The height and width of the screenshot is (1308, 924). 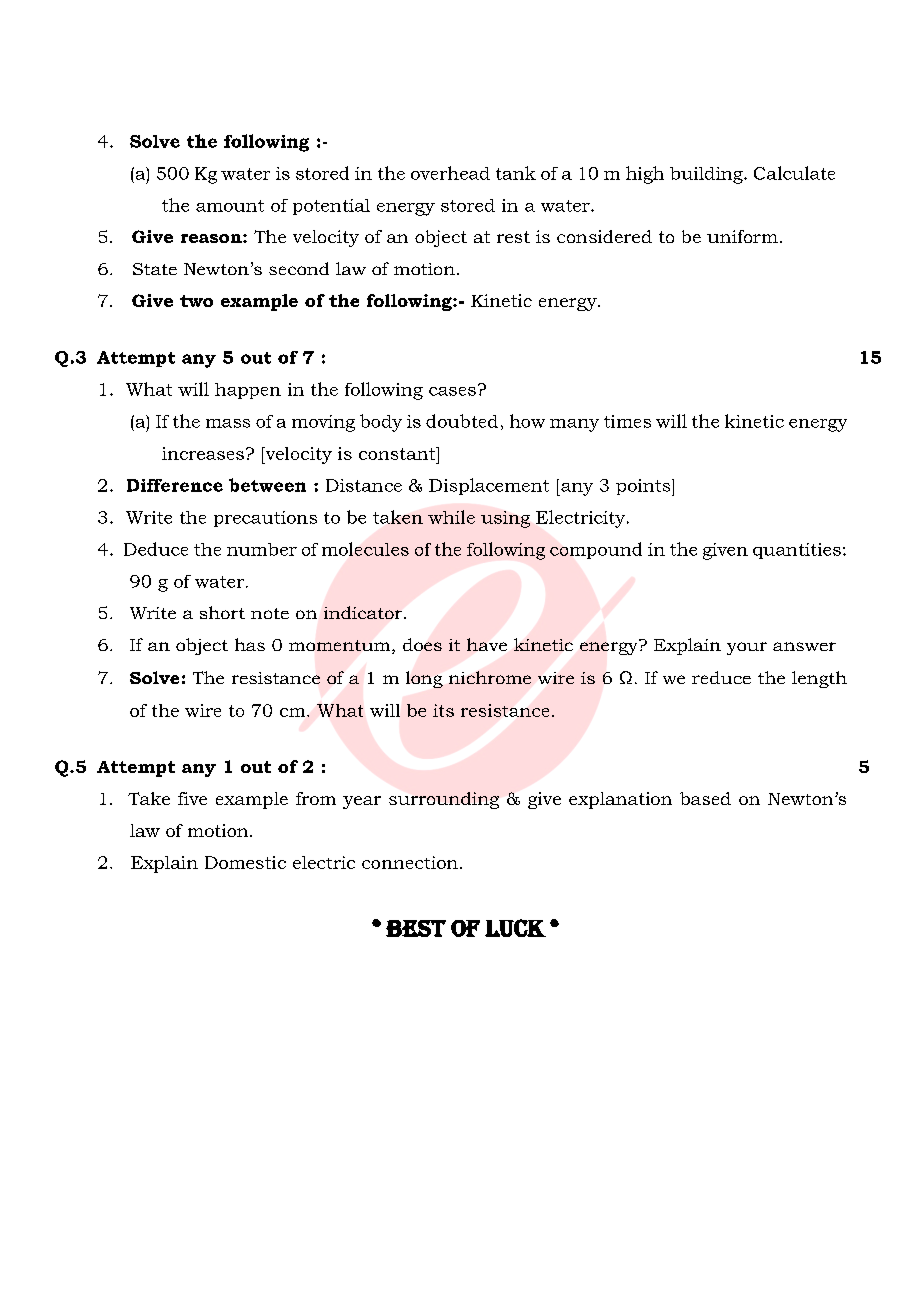 I want to click on tank, so click(x=516, y=173).
